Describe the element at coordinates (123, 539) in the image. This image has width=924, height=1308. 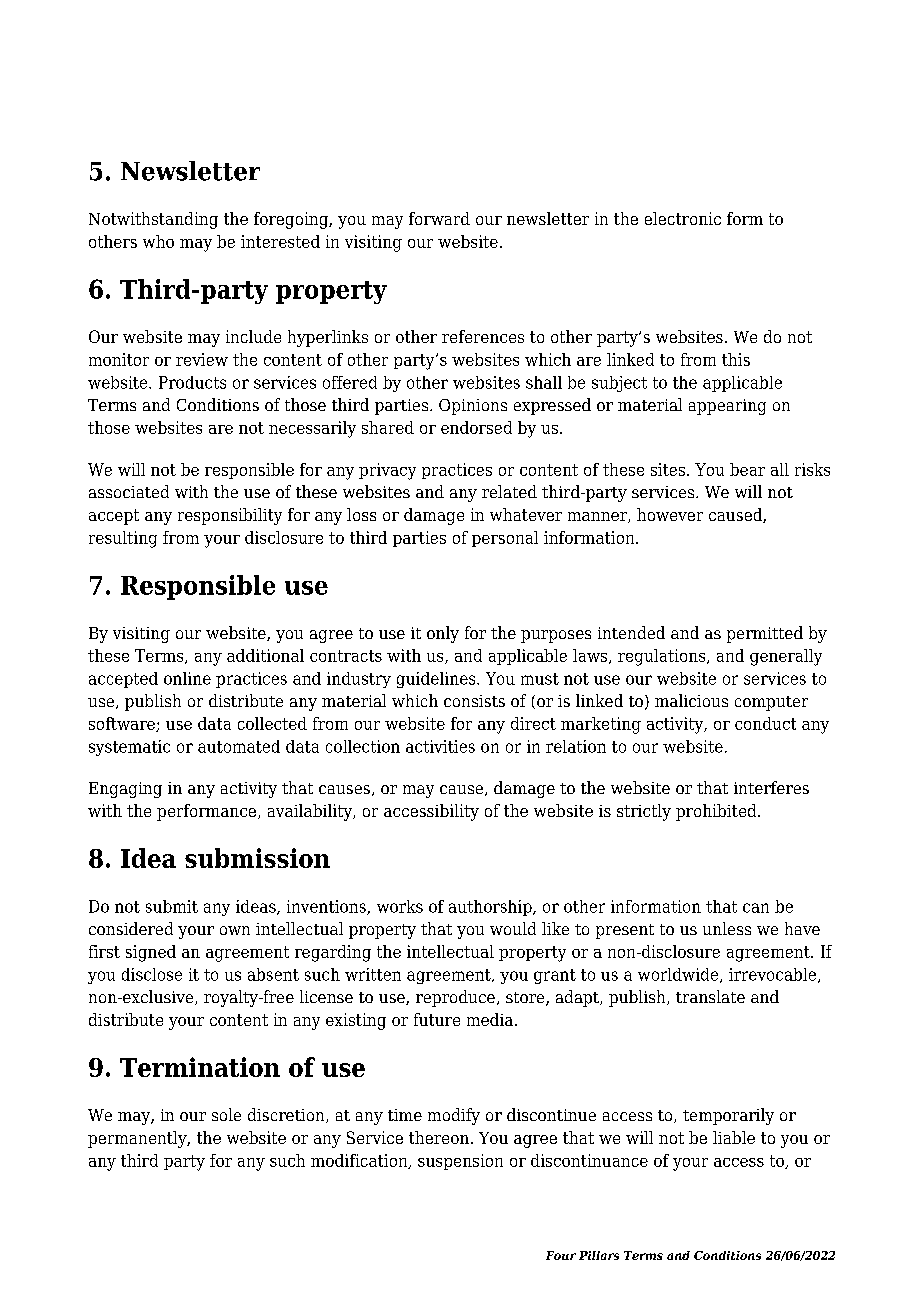
I see `resulting` at that location.
